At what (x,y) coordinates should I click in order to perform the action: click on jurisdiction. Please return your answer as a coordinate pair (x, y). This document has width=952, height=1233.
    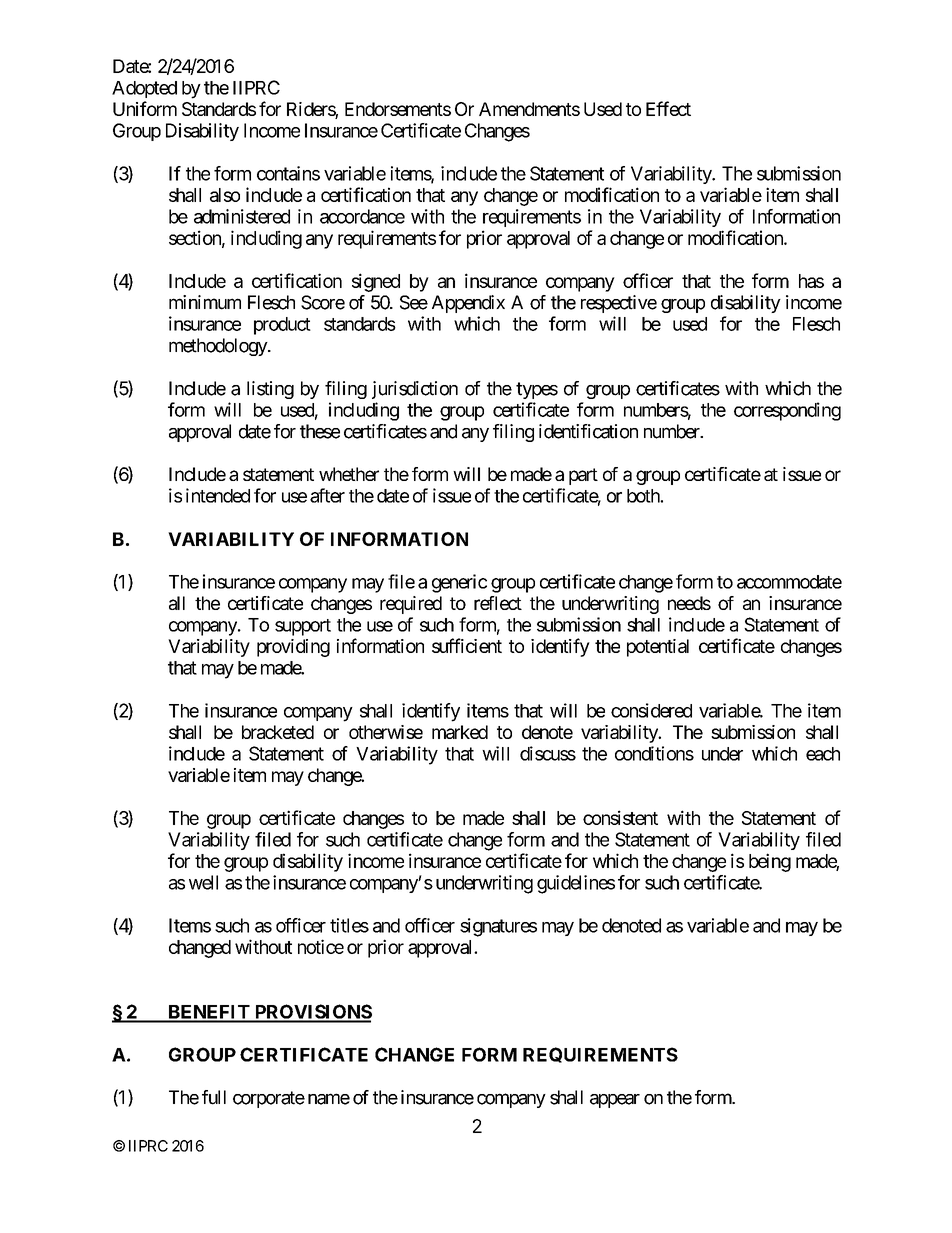
    Looking at the image, I should click on (415, 390).
